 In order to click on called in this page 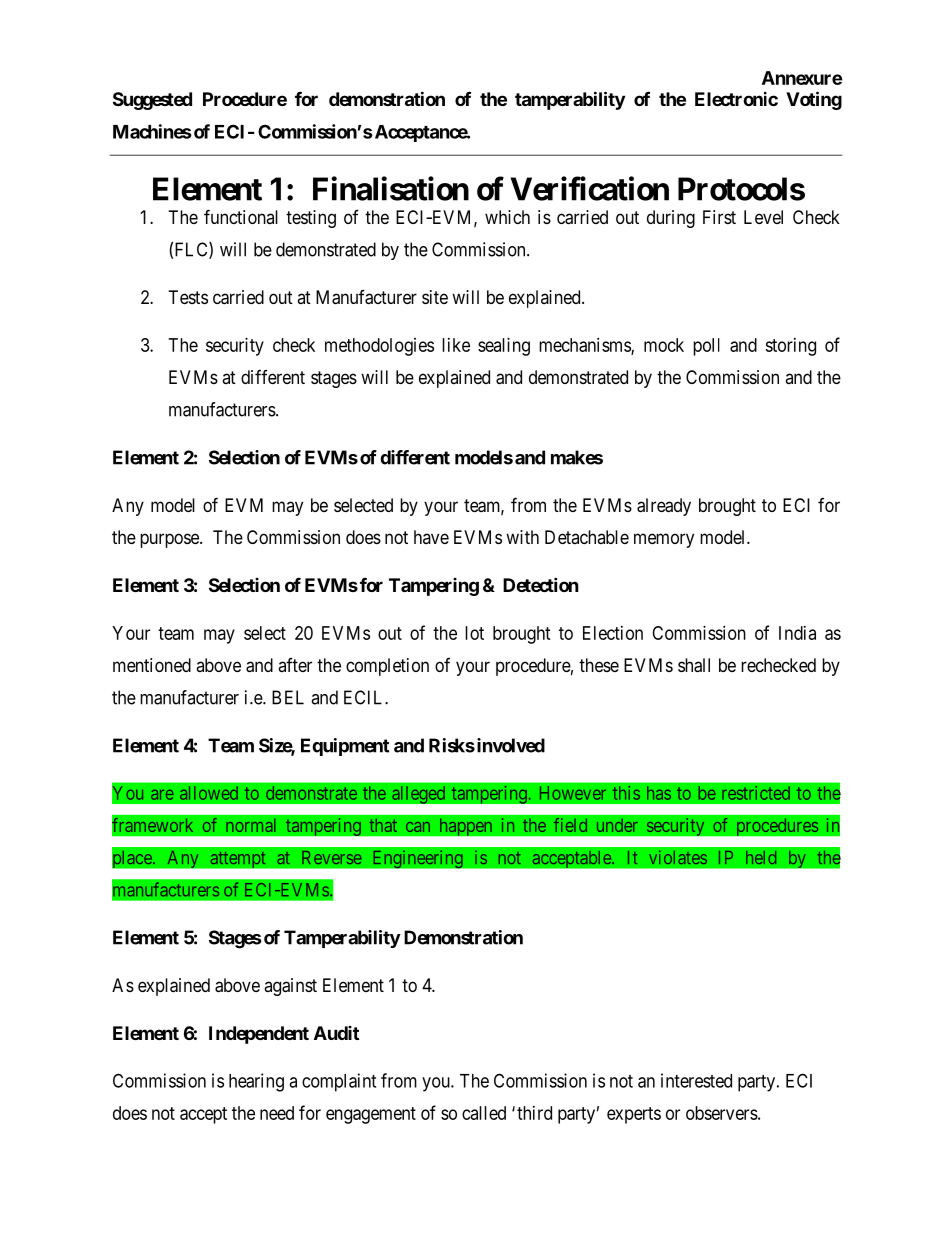, I will do `click(484, 1113)`.
